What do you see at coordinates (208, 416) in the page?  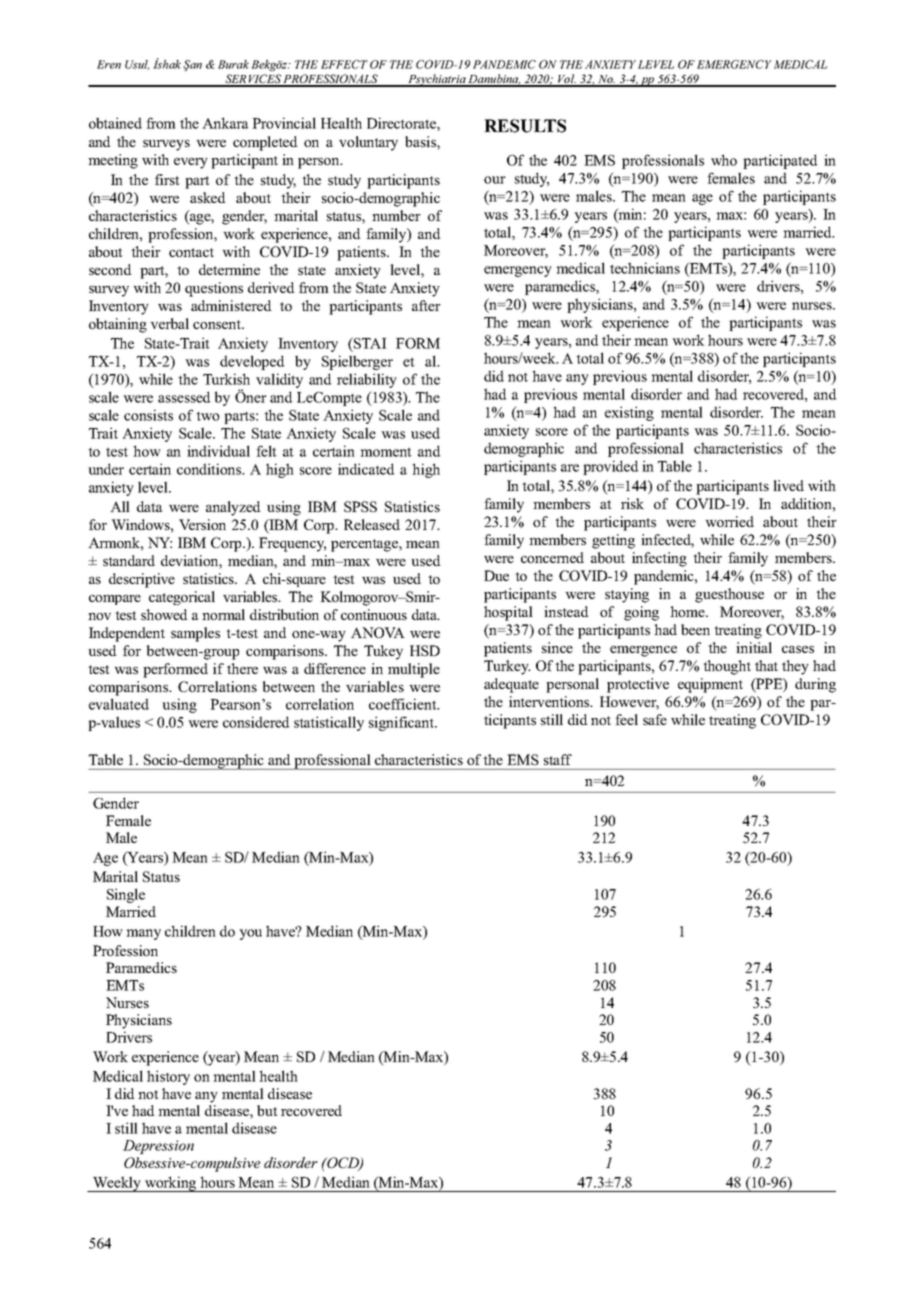 I see `two` at bounding box center [208, 416].
